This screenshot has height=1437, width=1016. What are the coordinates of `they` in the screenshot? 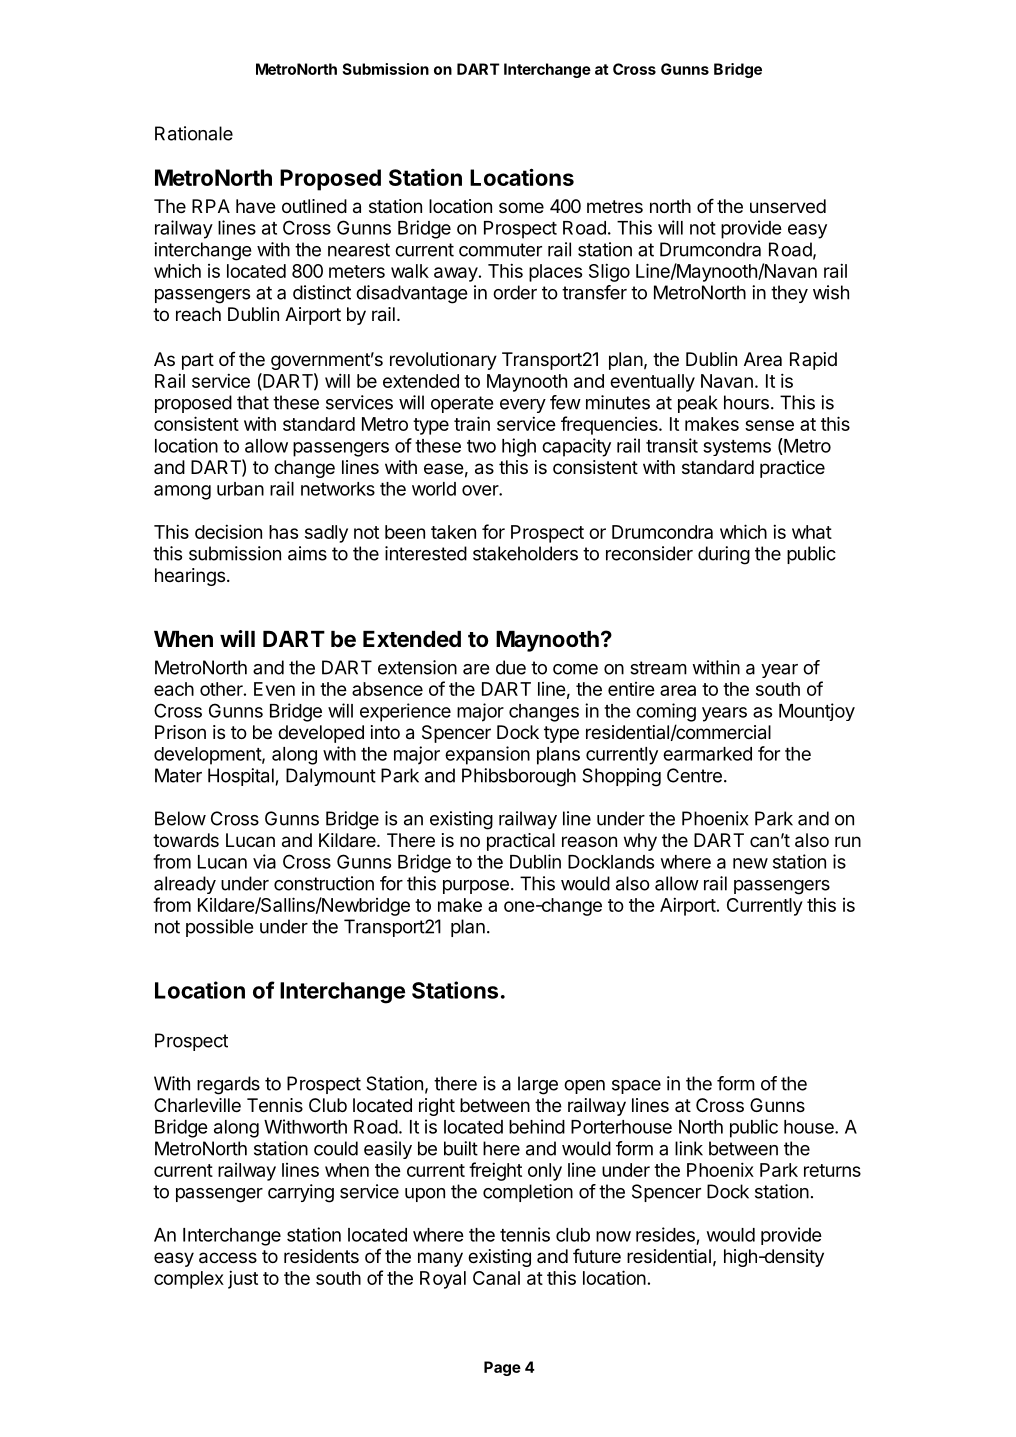 It's located at (789, 294).
